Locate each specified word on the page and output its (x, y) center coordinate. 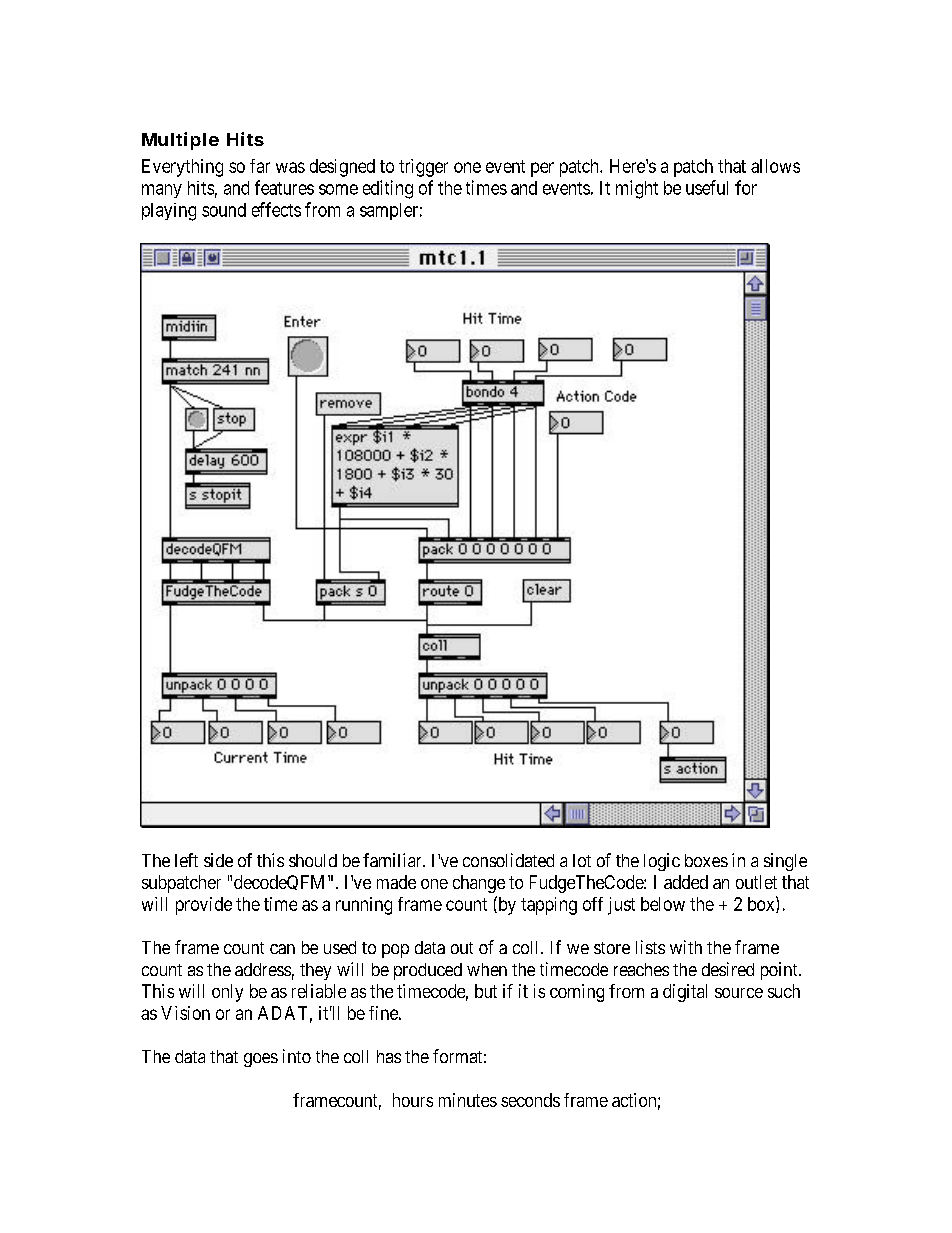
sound (224, 210)
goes (261, 1060)
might (637, 189)
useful (707, 187)
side (218, 860)
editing (388, 189)
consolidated (508, 860)
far (260, 166)
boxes (706, 860)
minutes (468, 1100)
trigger (423, 168)
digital (685, 993)
